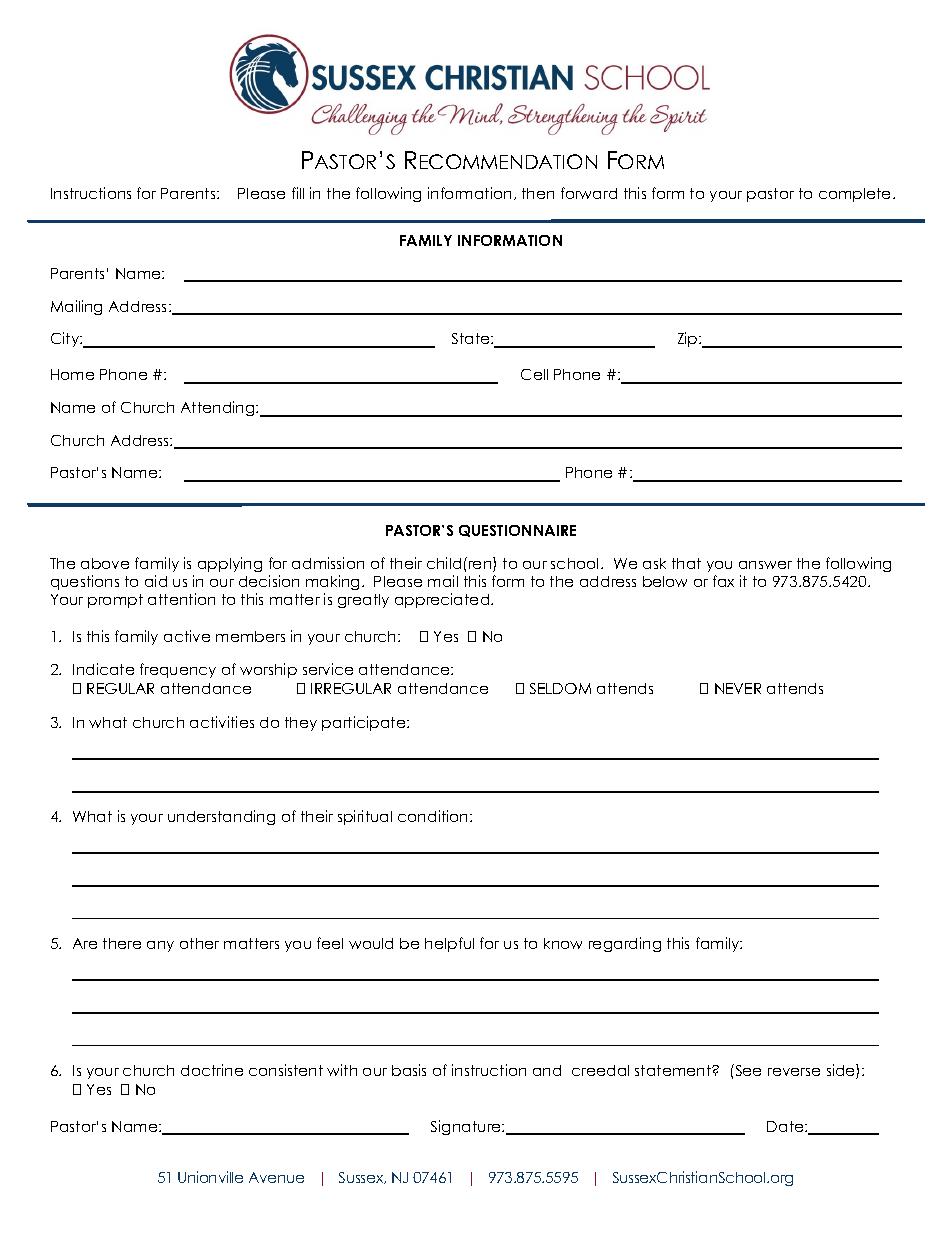  Describe the element at coordinates (856, 195) in the page. I see `complete` at that location.
